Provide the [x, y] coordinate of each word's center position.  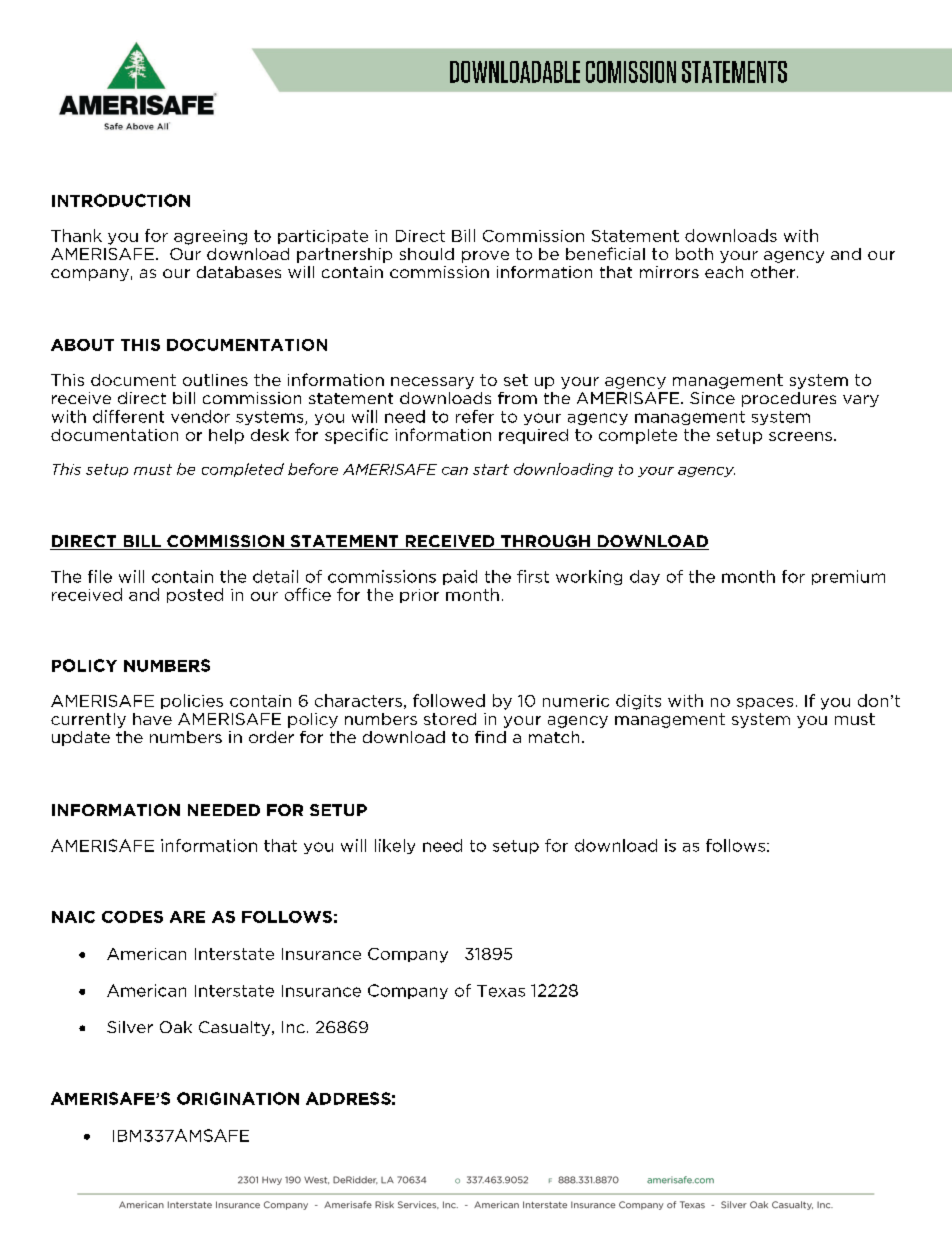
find [490, 737]
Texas [501, 991]
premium [848, 577]
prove [485, 257]
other [774, 272]
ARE [187, 917]
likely [395, 846]
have [152, 719]
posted [195, 595]
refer [475, 416]
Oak [176, 1027]
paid [460, 577]
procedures [789, 399]
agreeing [210, 237]
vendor [200, 416]
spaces [765, 703]
